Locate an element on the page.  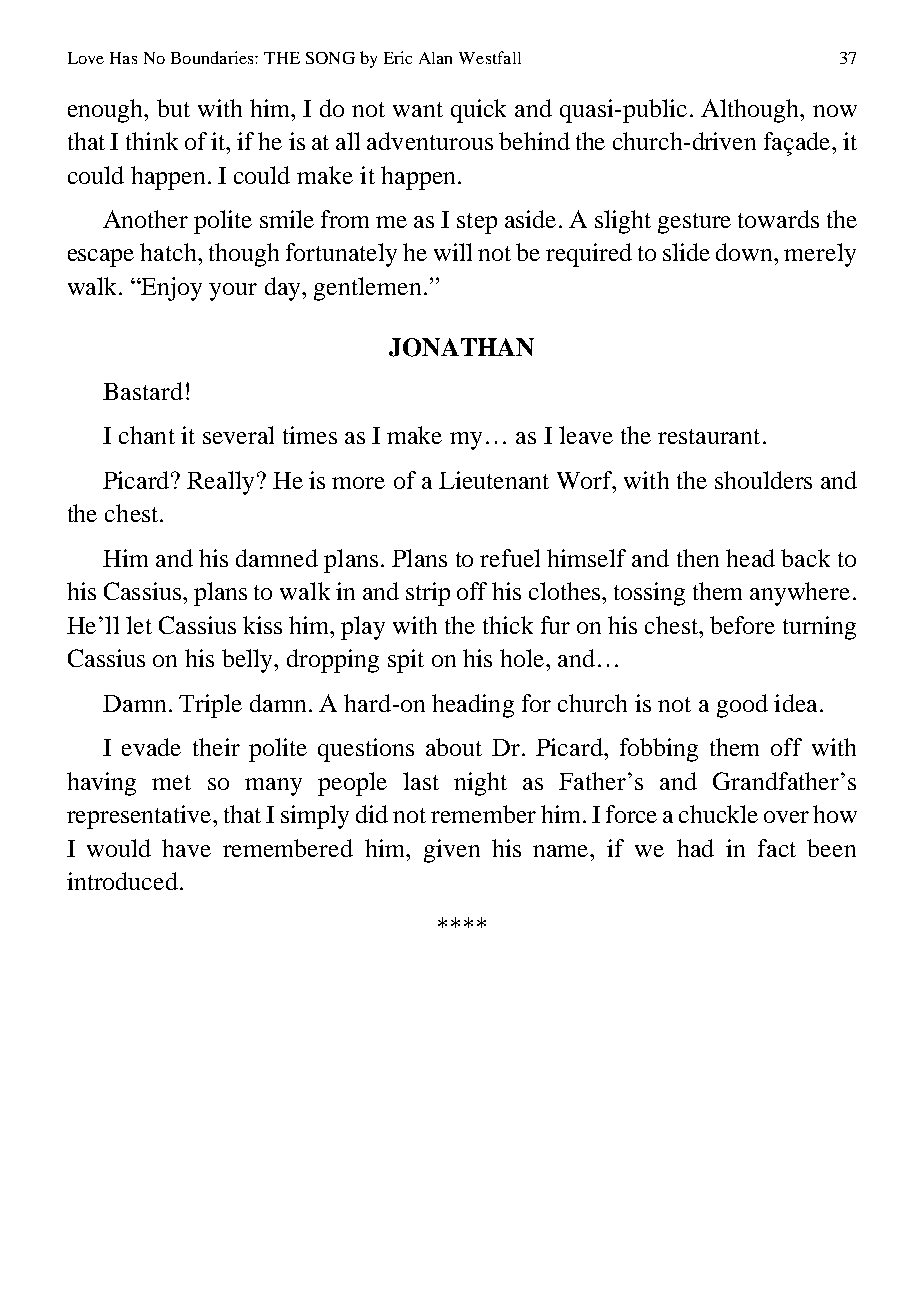
Really is located at coordinates (220, 483).
